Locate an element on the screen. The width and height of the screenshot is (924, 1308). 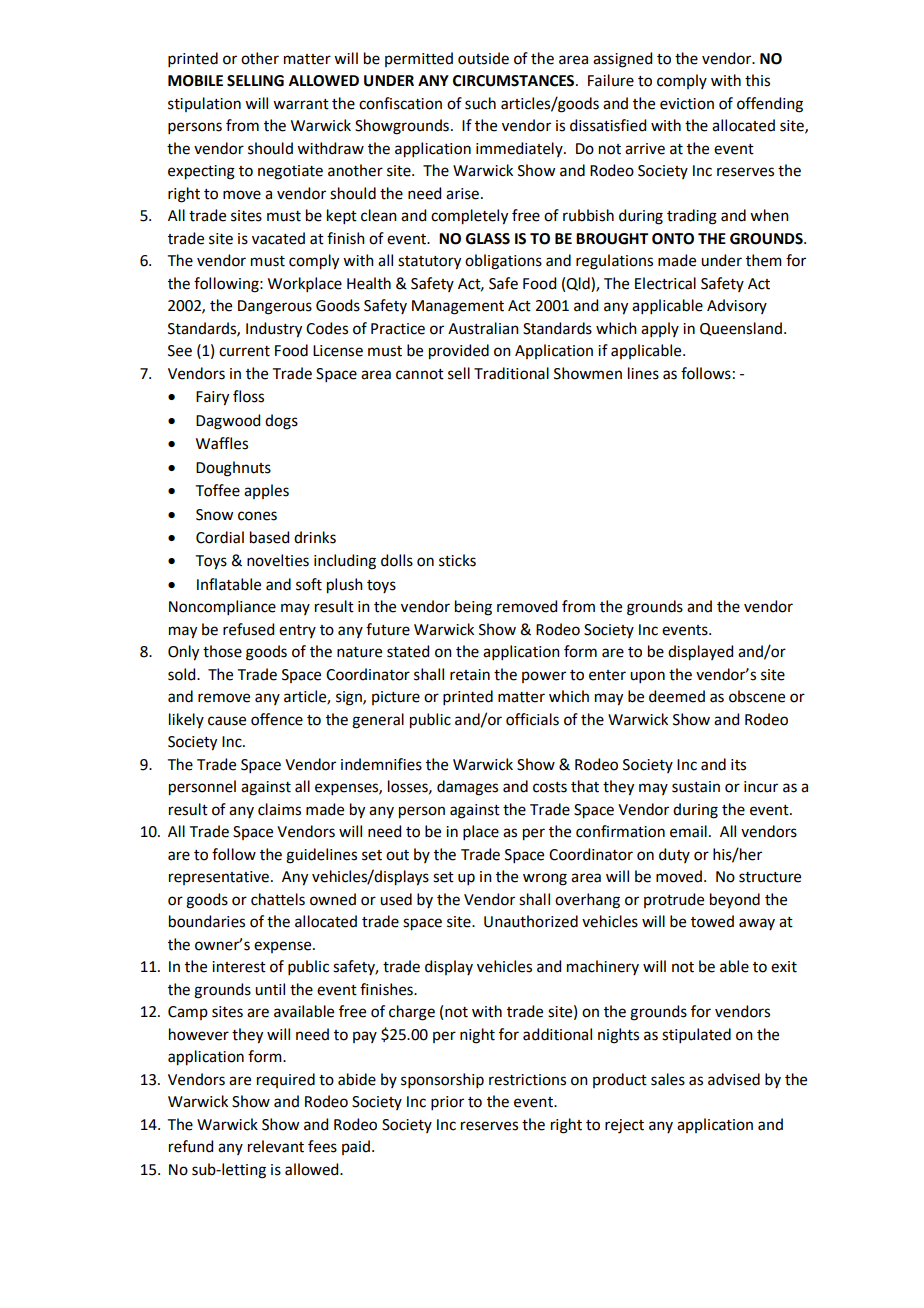
stipulation is located at coordinates (204, 104).
